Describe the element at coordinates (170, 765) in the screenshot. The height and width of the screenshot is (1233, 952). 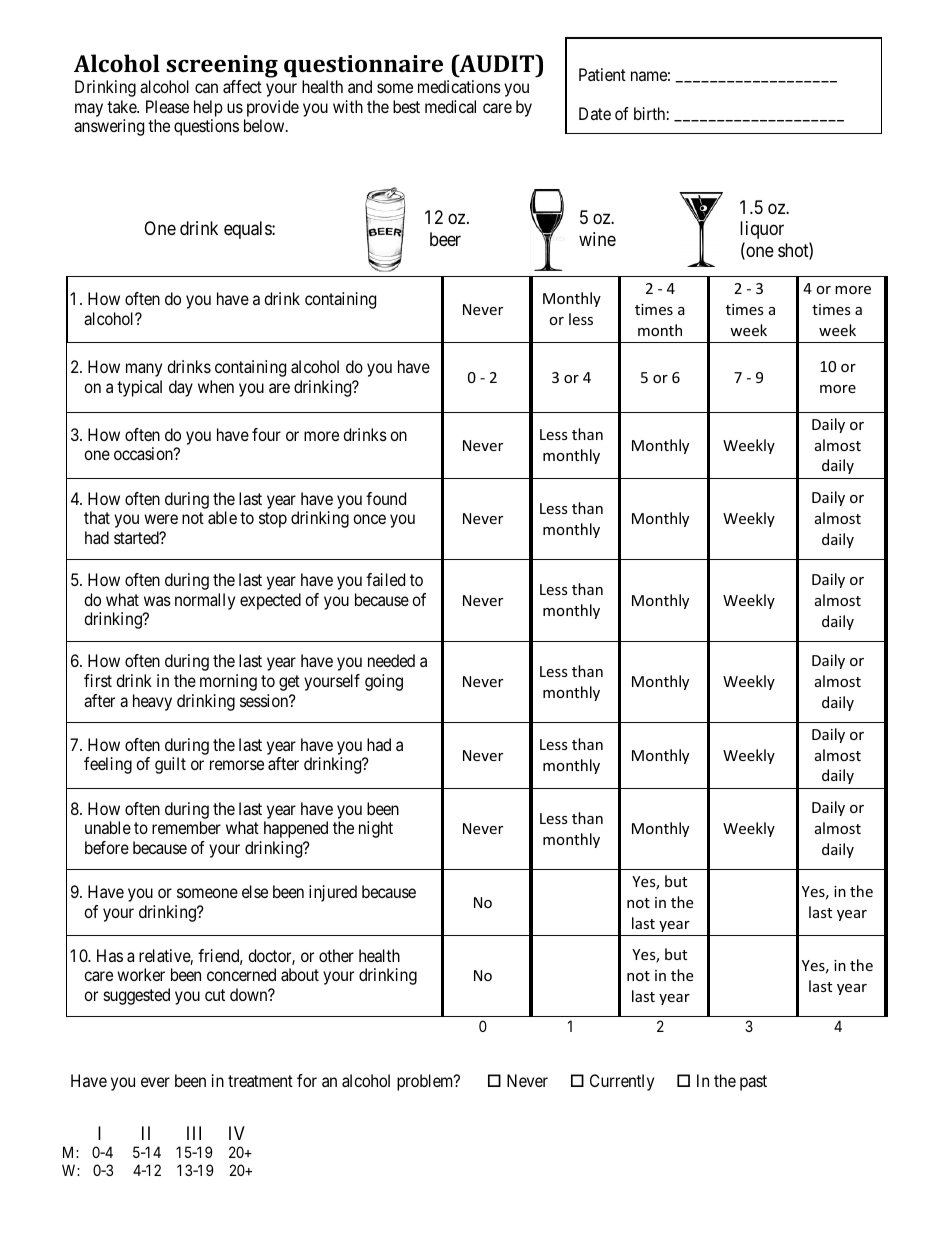
I see `guilt` at that location.
